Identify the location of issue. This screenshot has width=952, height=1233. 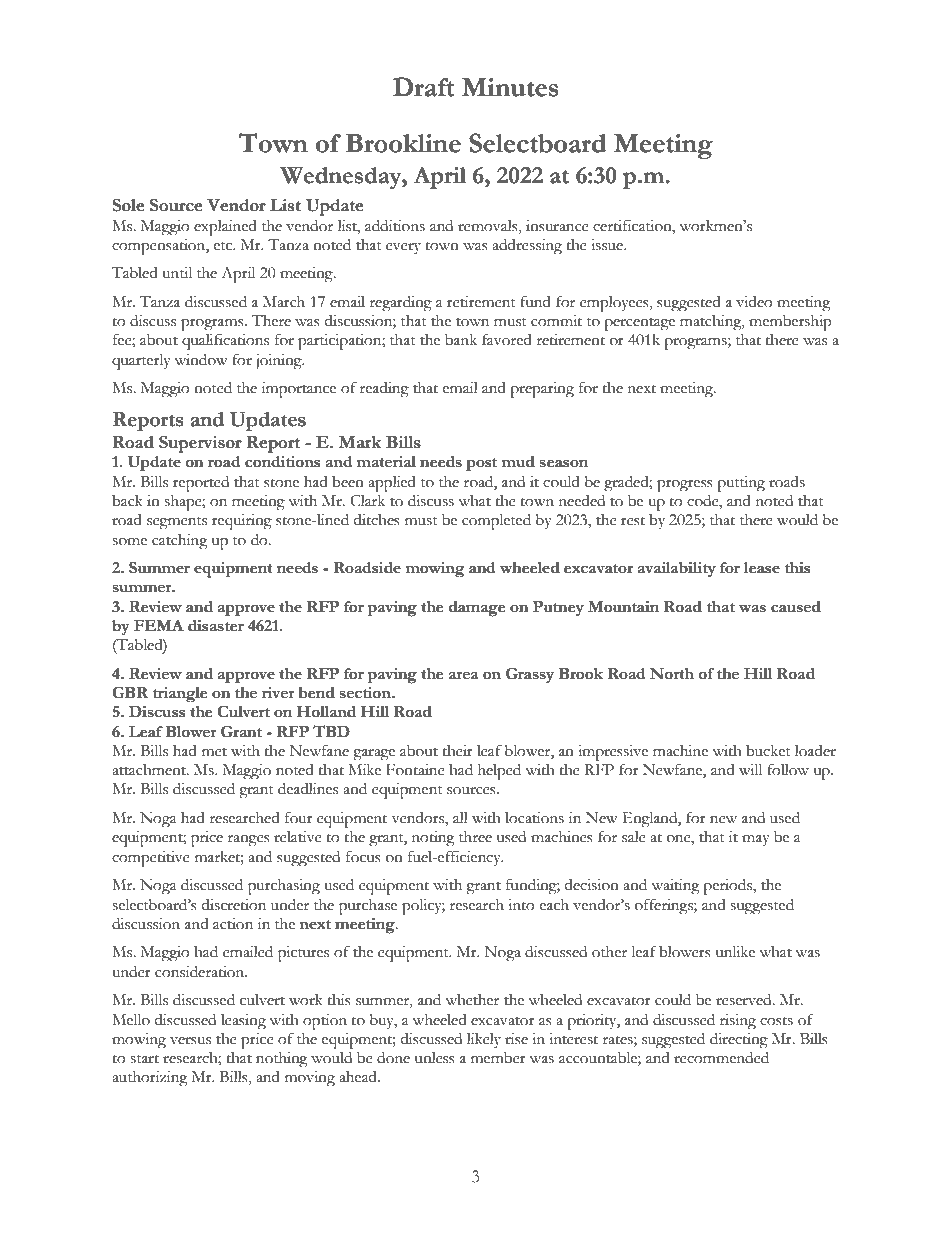
(608, 245).
